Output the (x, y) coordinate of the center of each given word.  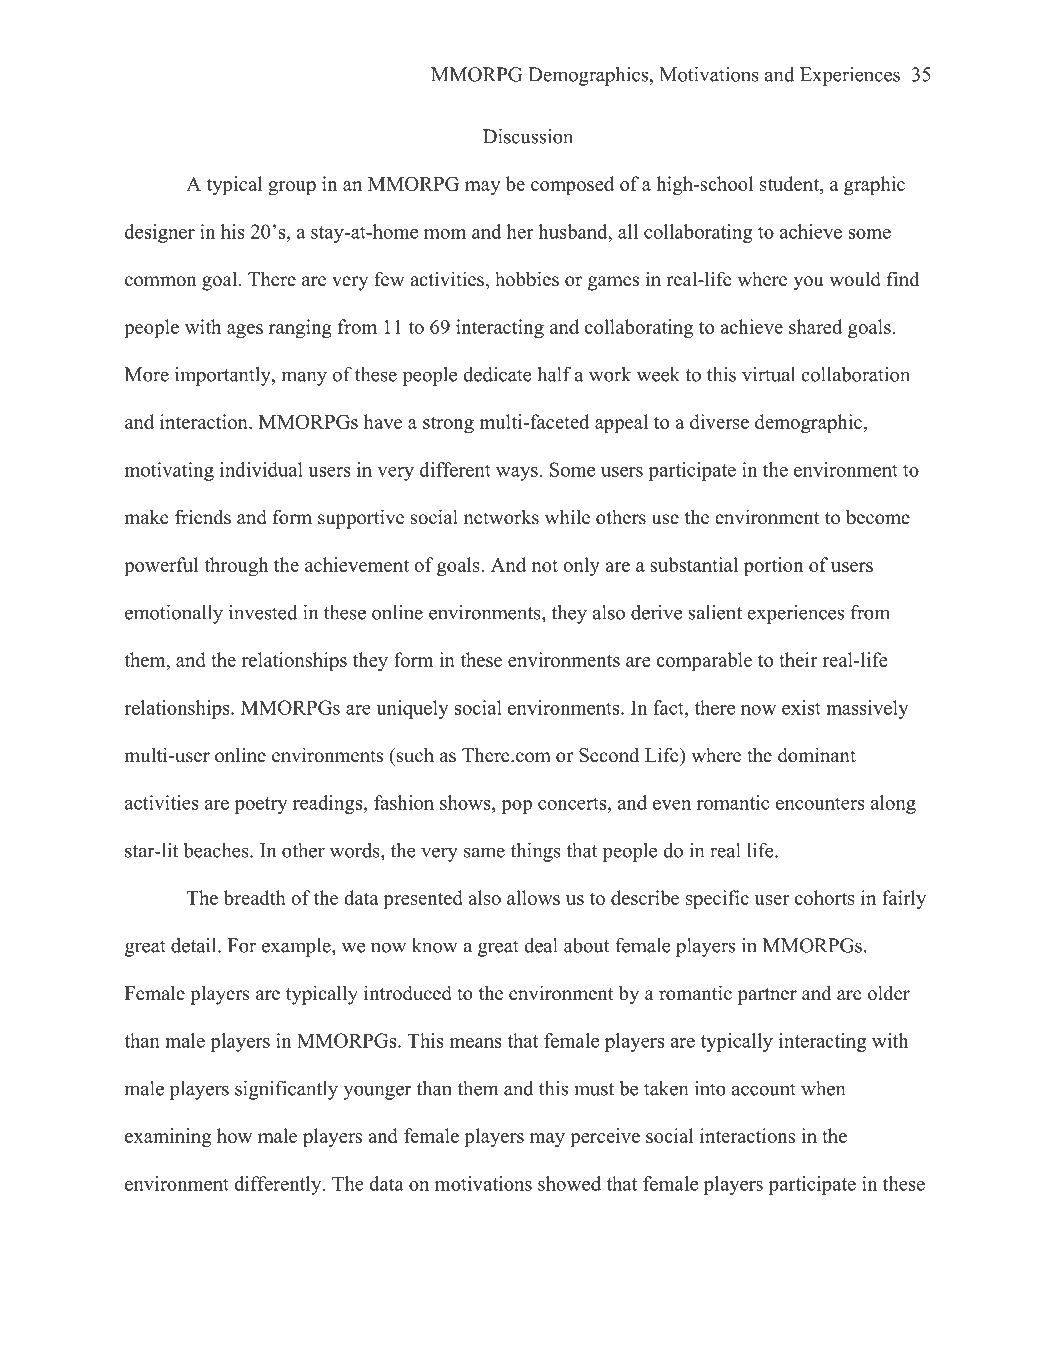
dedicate (497, 374)
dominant (817, 755)
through (236, 566)
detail (195, 945)
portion (774, 566)
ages (245, 331)
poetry (261, 805)
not (545, 566)
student (790, 185)
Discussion (528, 136)
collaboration (855, 374)
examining (168, 1137)
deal (541, 945)
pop (516, 807)
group (292, 188)
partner (767, 996)
